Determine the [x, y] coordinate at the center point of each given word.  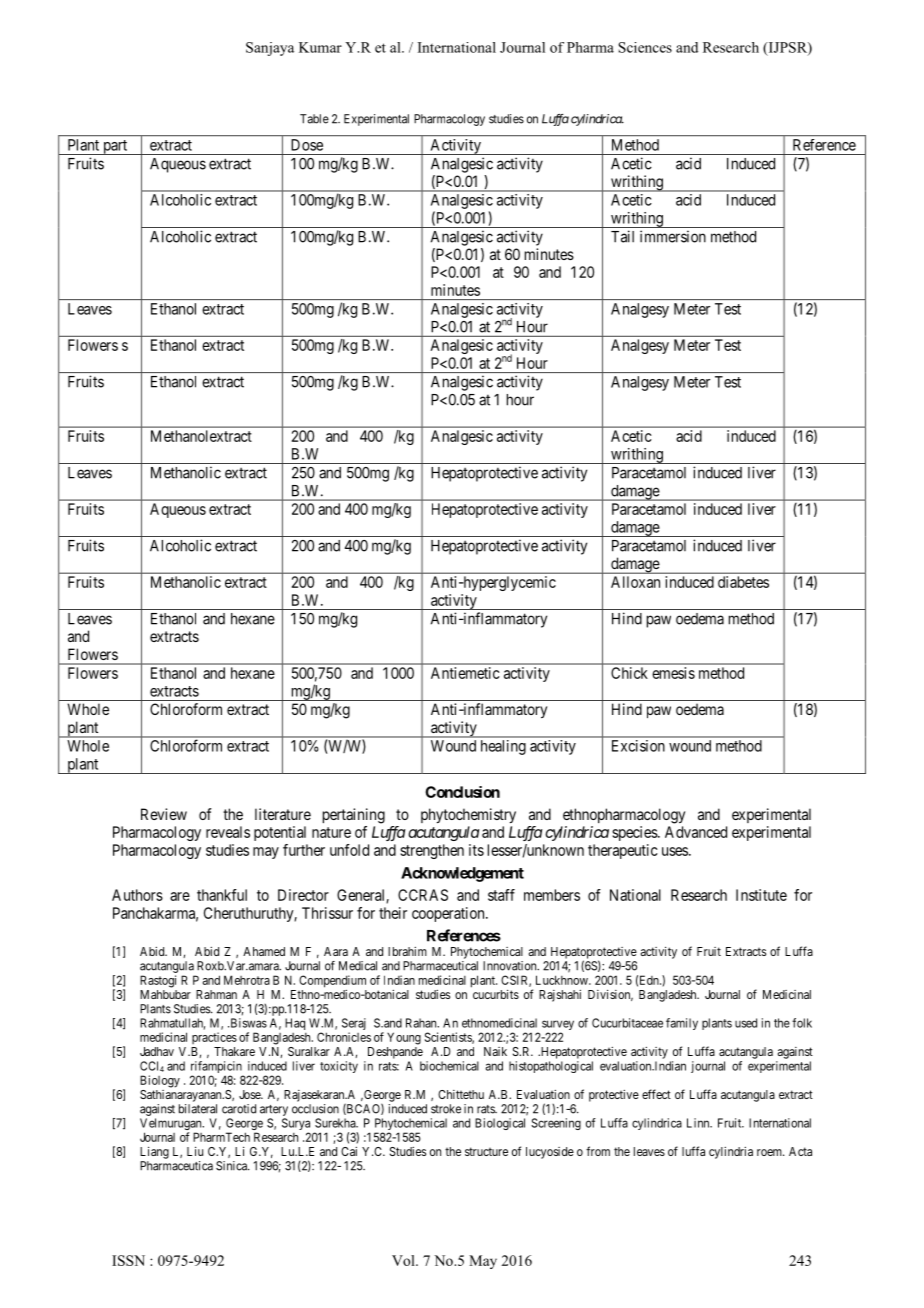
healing [503, 747]
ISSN [128, 1260]
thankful [222, 895]
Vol [404, 1260]
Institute [761, 895]
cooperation [449, 914]
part [115, 147]
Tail [622, 236]
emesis [673, 673]
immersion [673, 236]
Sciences [645, 47]
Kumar [320, 47]
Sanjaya [270, 49]
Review [164, 814]
